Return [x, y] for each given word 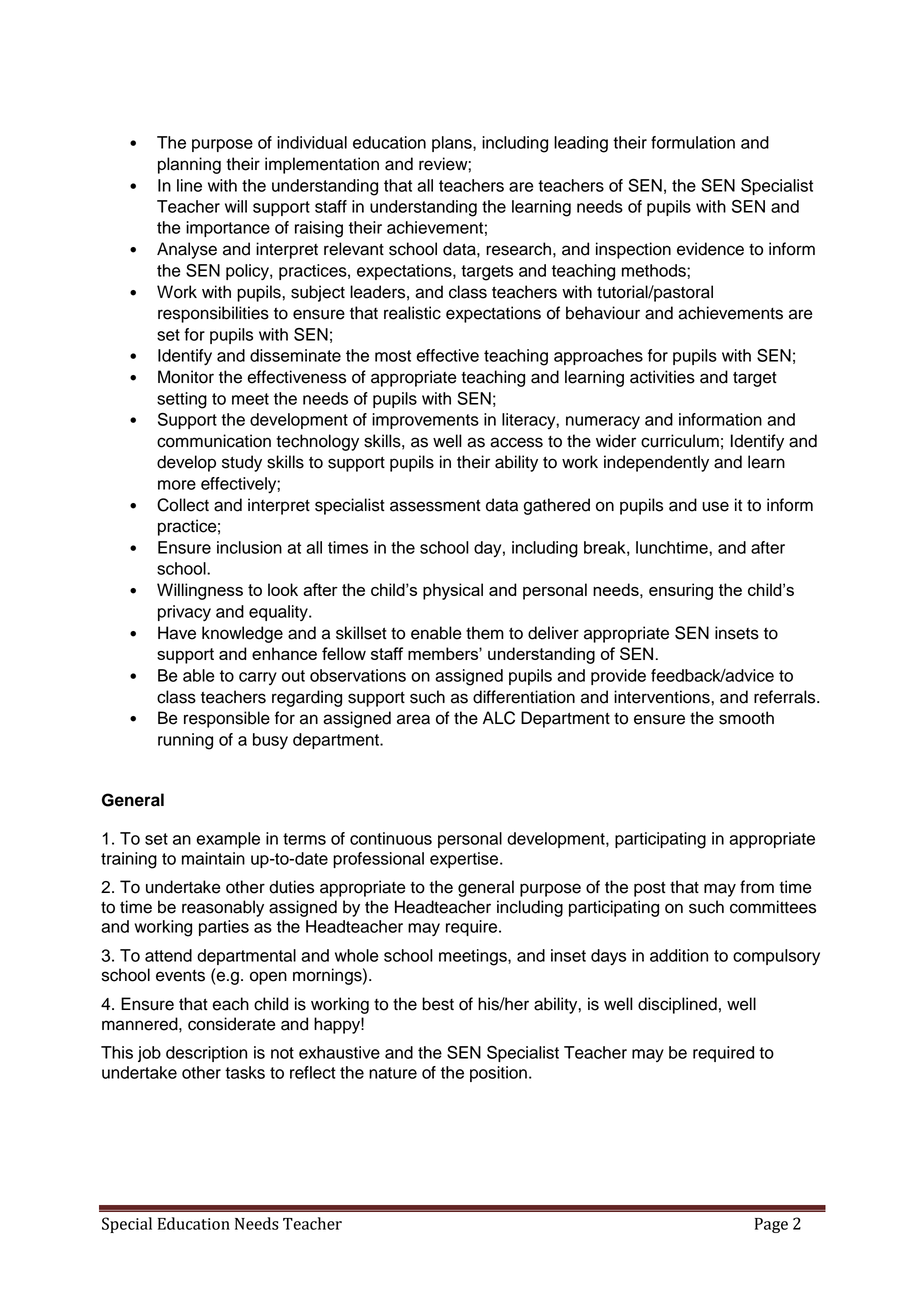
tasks [245, 1072]
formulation [693, 142]
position [498, 1074]
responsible [227, 719]
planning [189, 165]
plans [453, 144]
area [413, 719]
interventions [663, 697]
